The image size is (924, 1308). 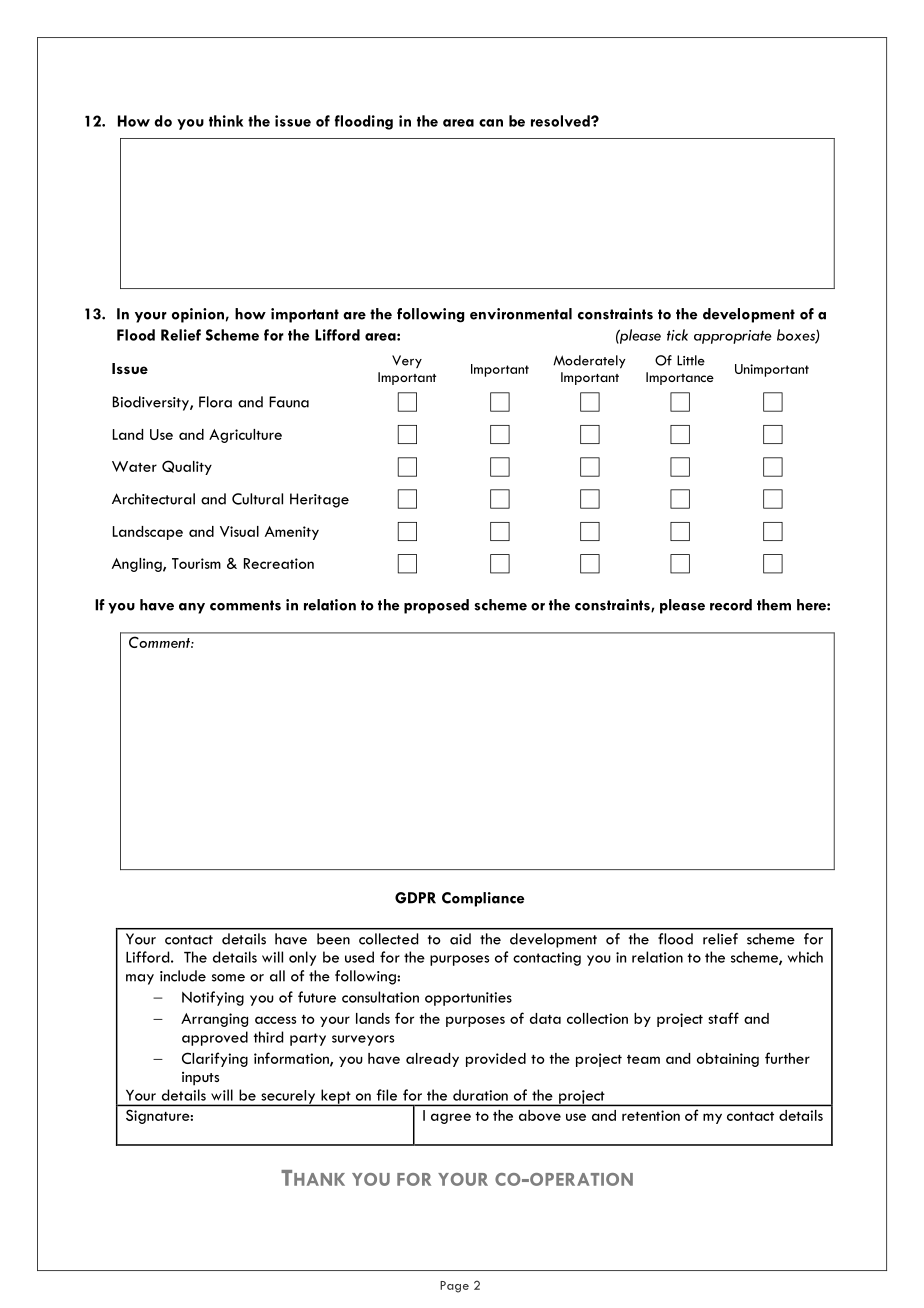 I want to click on Page, so click(x=454, y=1287).
